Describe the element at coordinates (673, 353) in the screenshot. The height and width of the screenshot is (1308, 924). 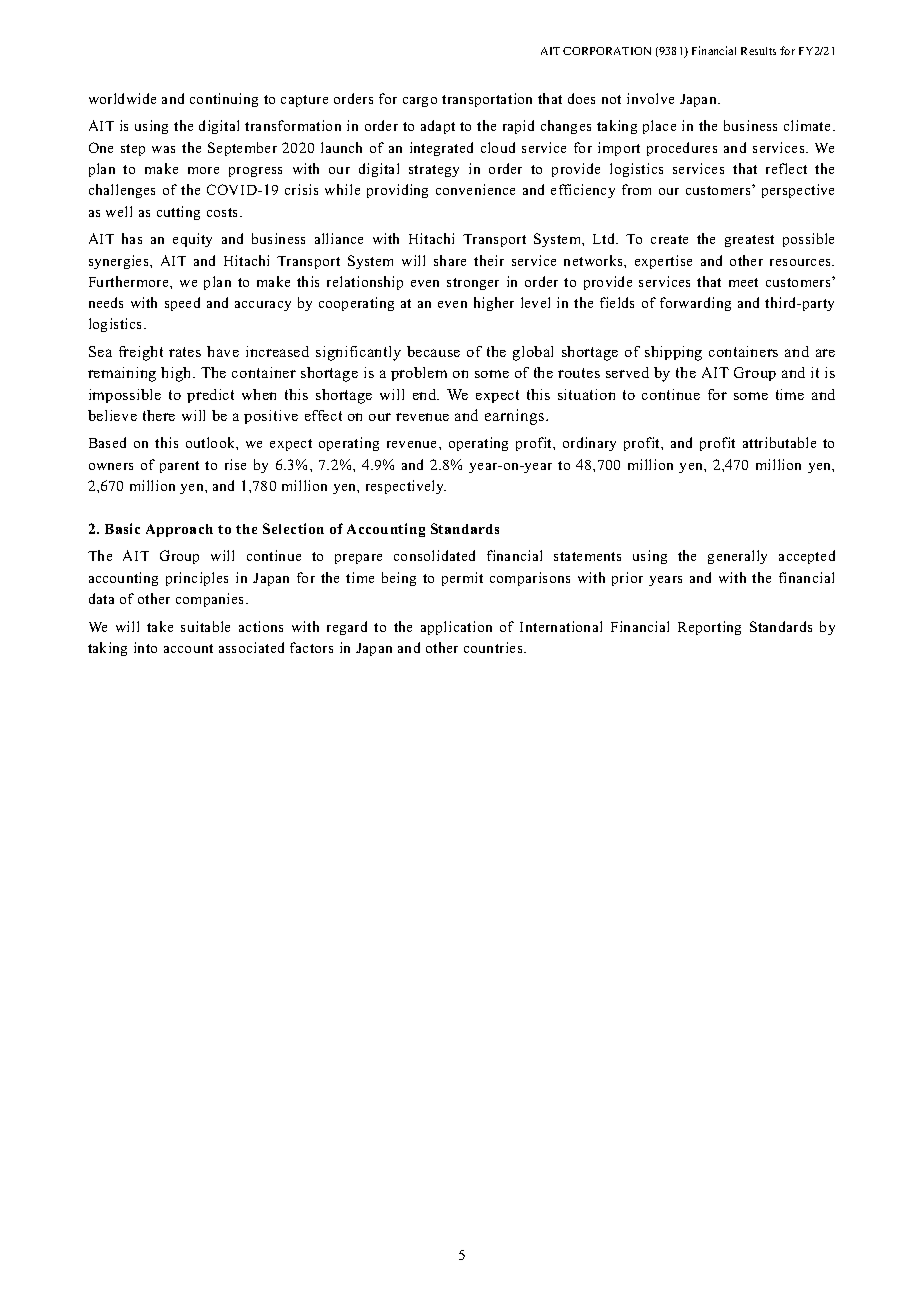
I see `shipping` at that location.
